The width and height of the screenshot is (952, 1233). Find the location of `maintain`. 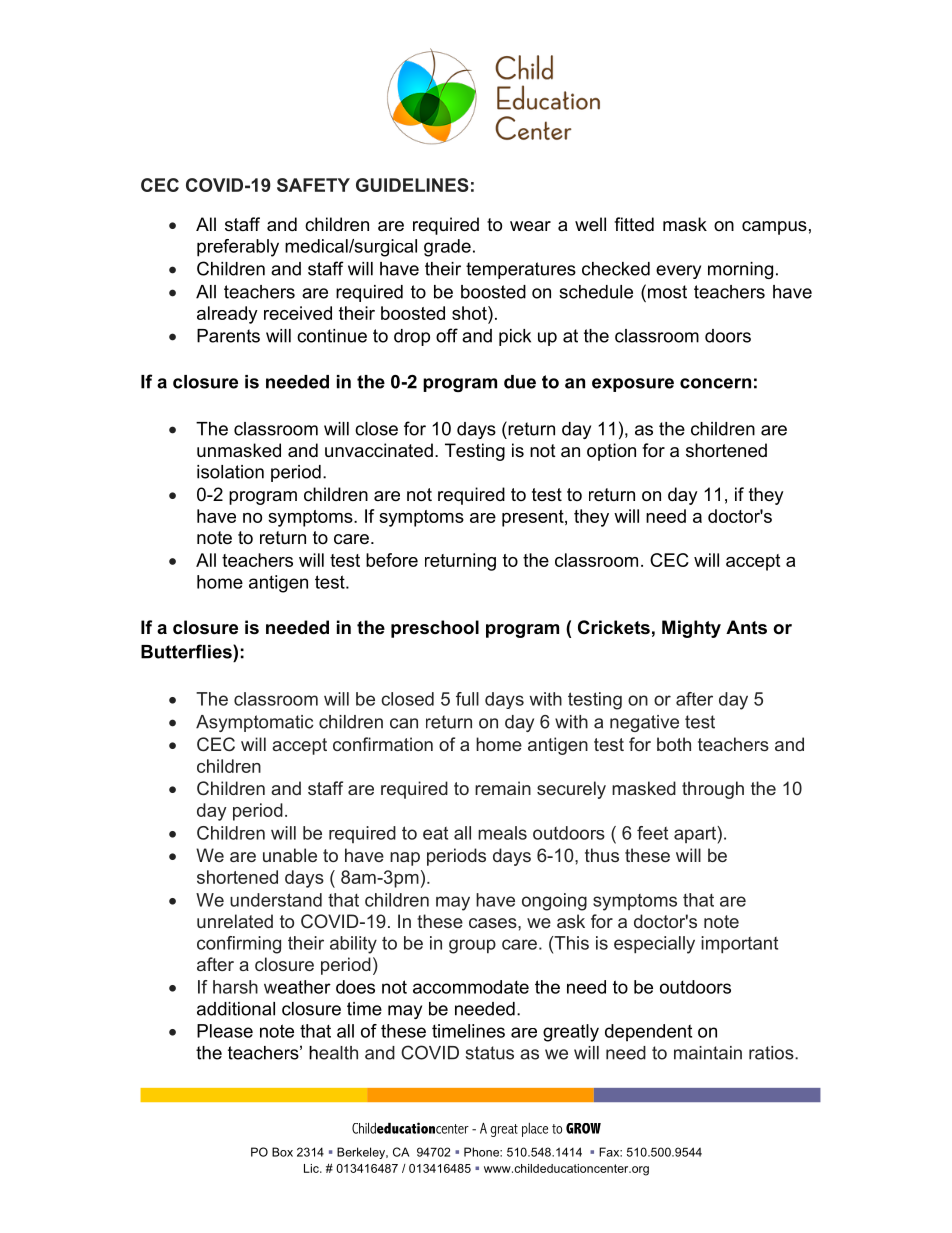

maintain is located at coordinates (708, 1053).
